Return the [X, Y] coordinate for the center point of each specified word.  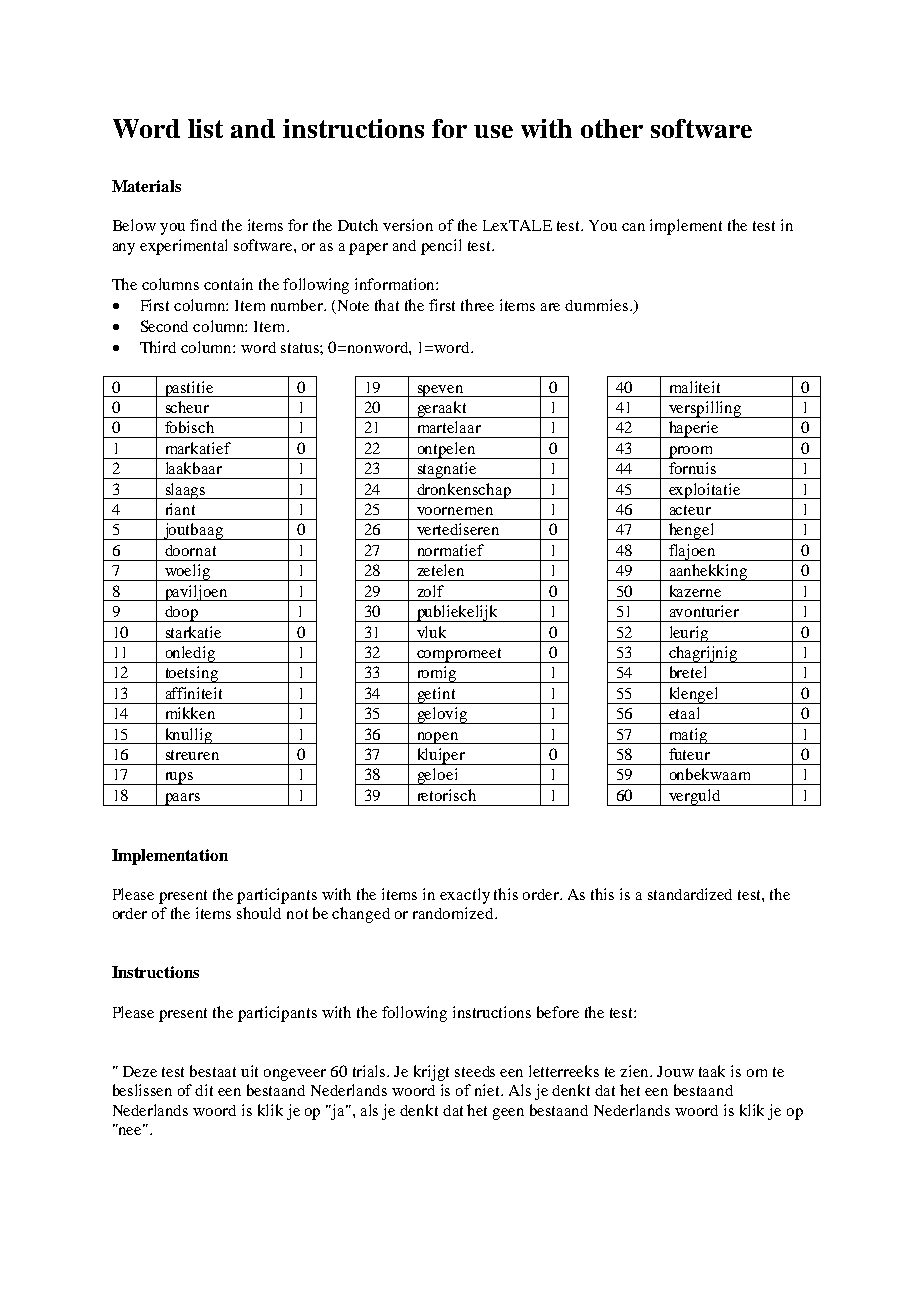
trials [371, 1071]
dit [204, 1090]
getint [436, 695]
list [205, 128]
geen [508, 1114]
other [612, 128]
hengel [692, 531]
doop [182, 614]
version [408, 225]
